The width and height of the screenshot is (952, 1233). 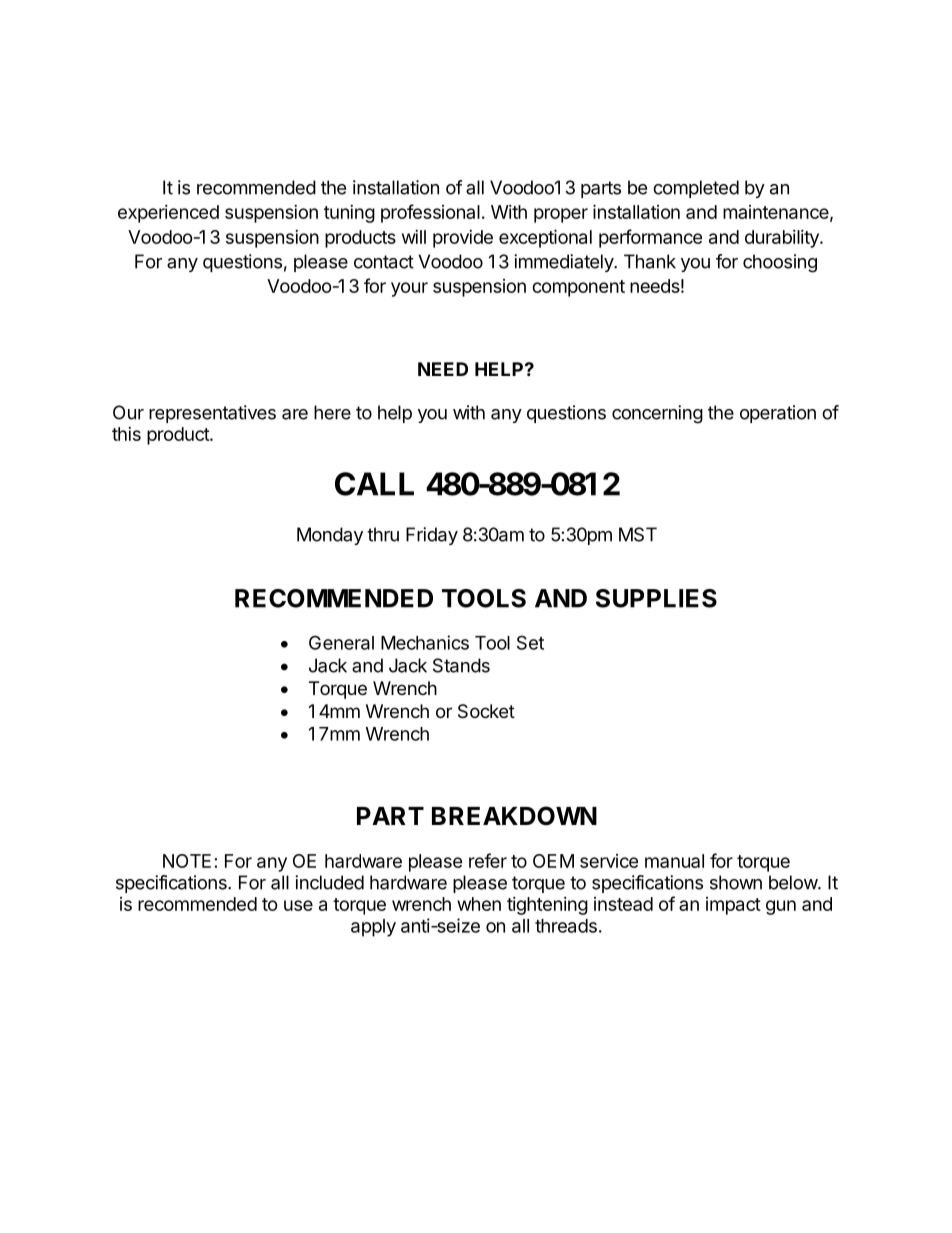 I want to click on MST, so click(x=638, y=534).
